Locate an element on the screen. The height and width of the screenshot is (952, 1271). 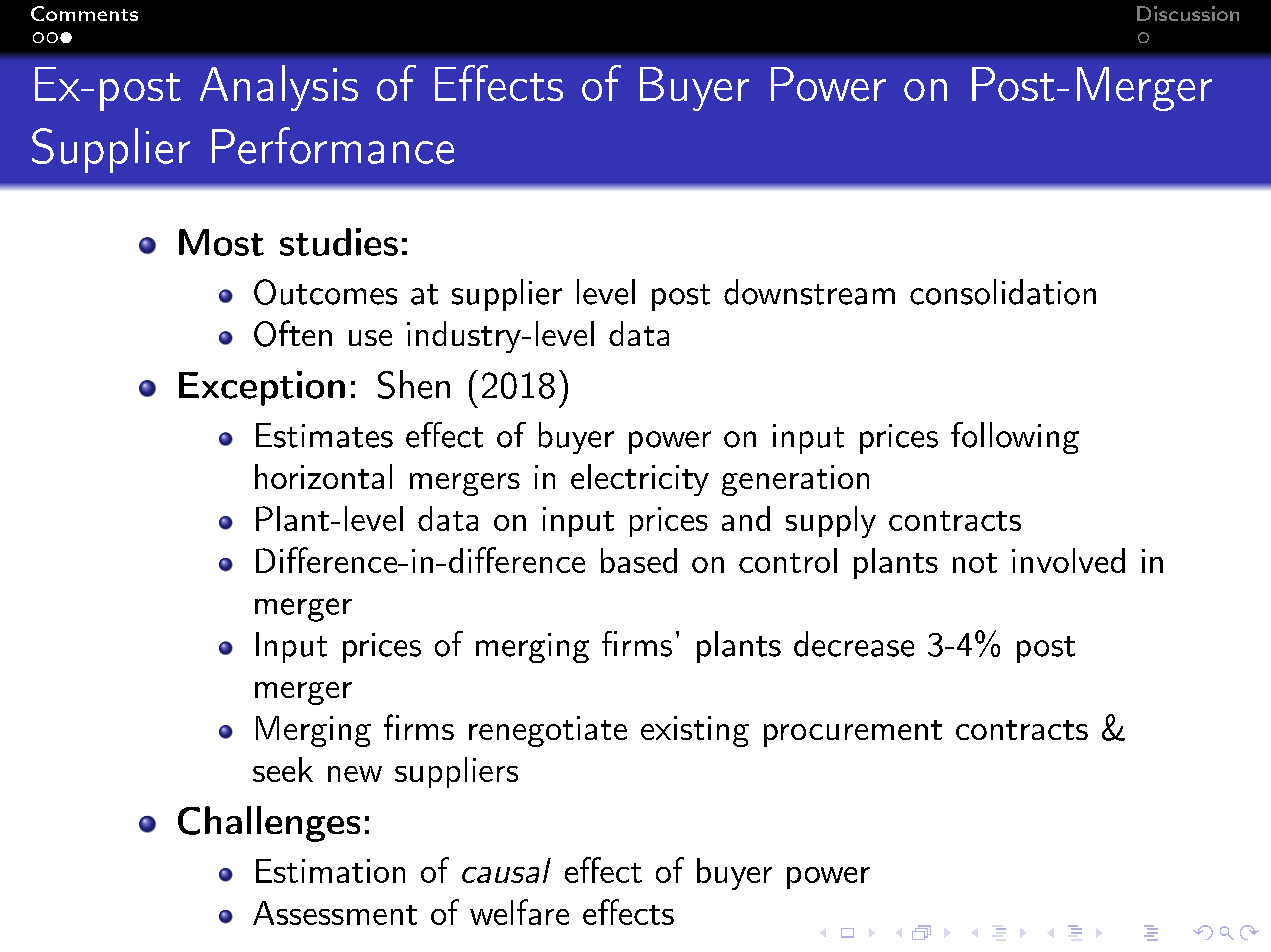
Performance is located at coordinates (333, 145).
